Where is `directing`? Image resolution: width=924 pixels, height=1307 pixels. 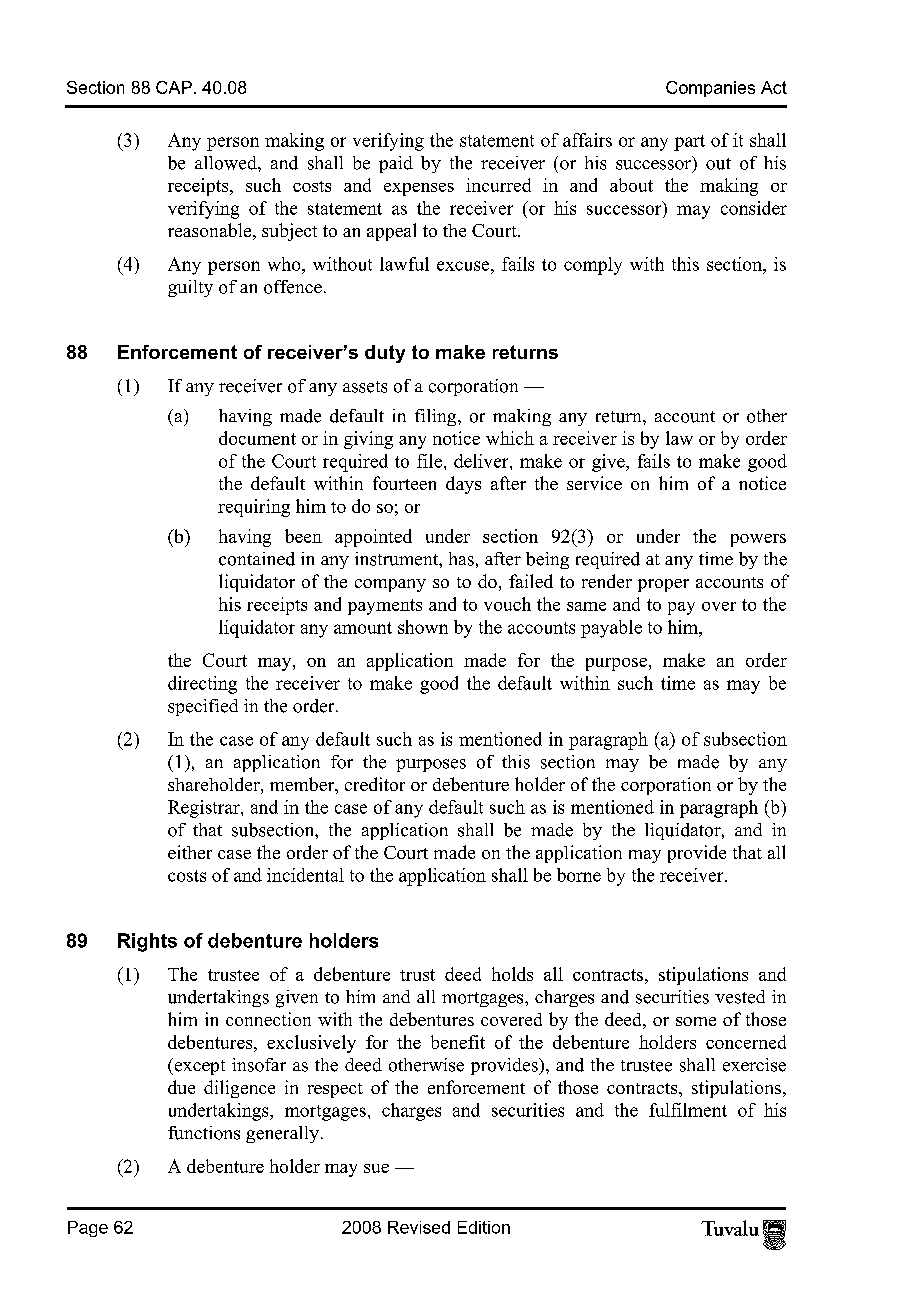 directing is located at coordinates (202, 685).
